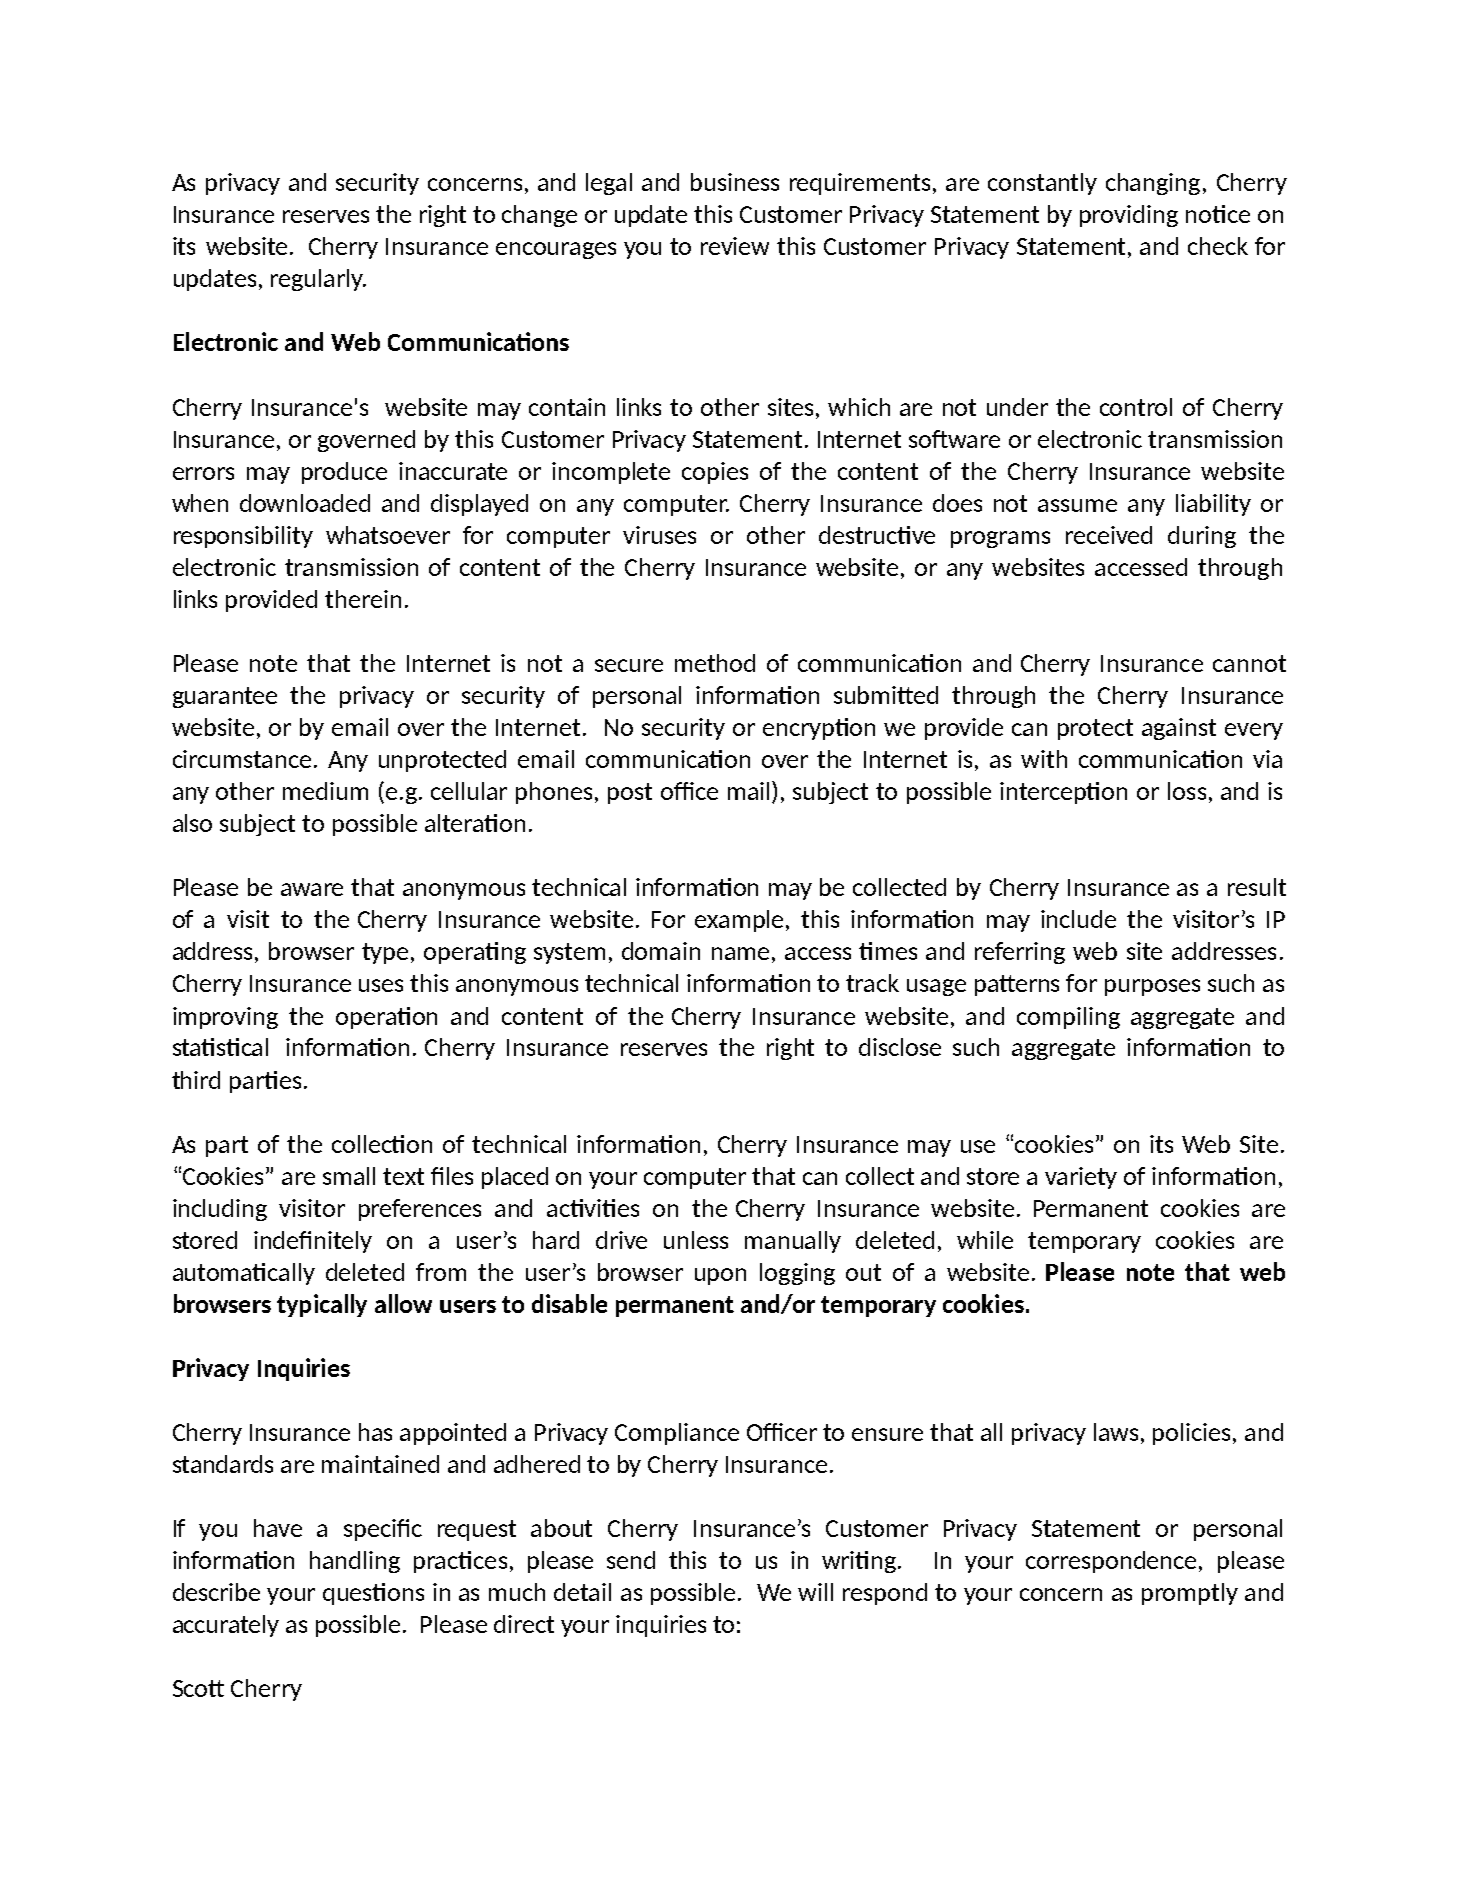 The height and width of the screenshot is (1887, 1458). What do you see at coordinates (715, 663) in the screenshot?
I see `method` at bounding box center [715, 663].
